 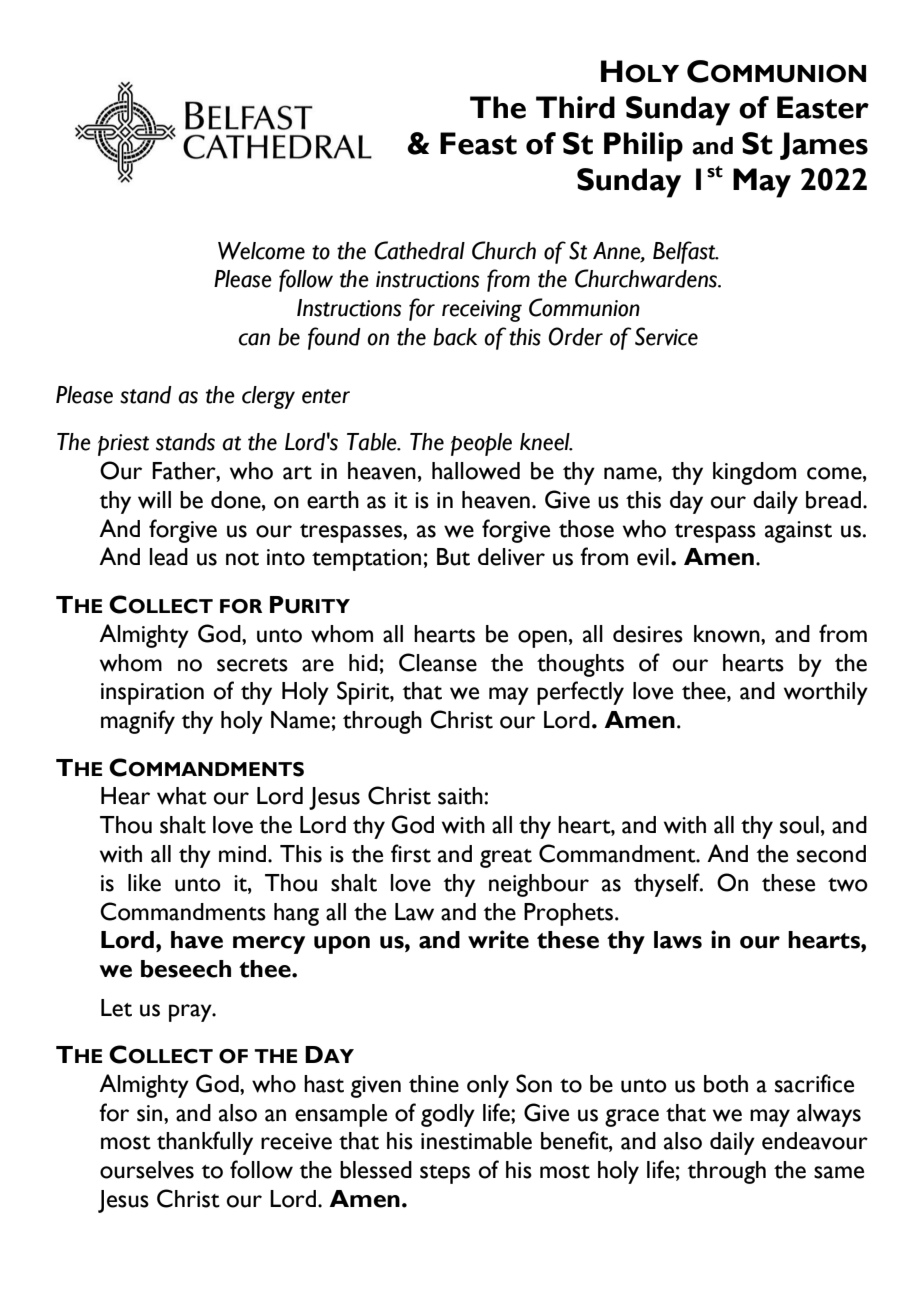 What do you see at coordinates (205, 1143) in the screenshot?
I see `thankfully` at bounding box center [205, 1143].
